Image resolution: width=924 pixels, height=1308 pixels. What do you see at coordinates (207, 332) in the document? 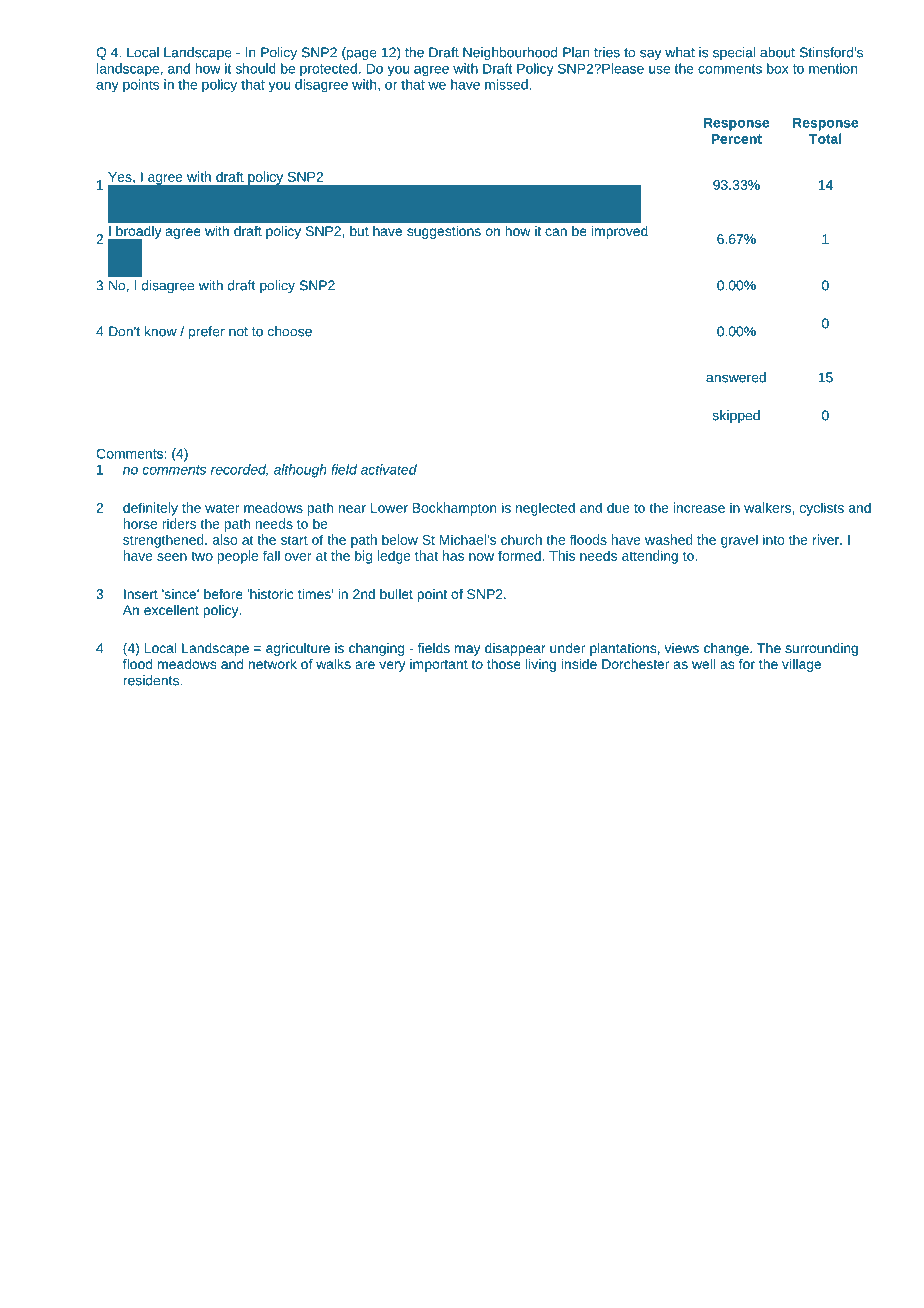
I see `prefer` at bounding box center [207, 332].
